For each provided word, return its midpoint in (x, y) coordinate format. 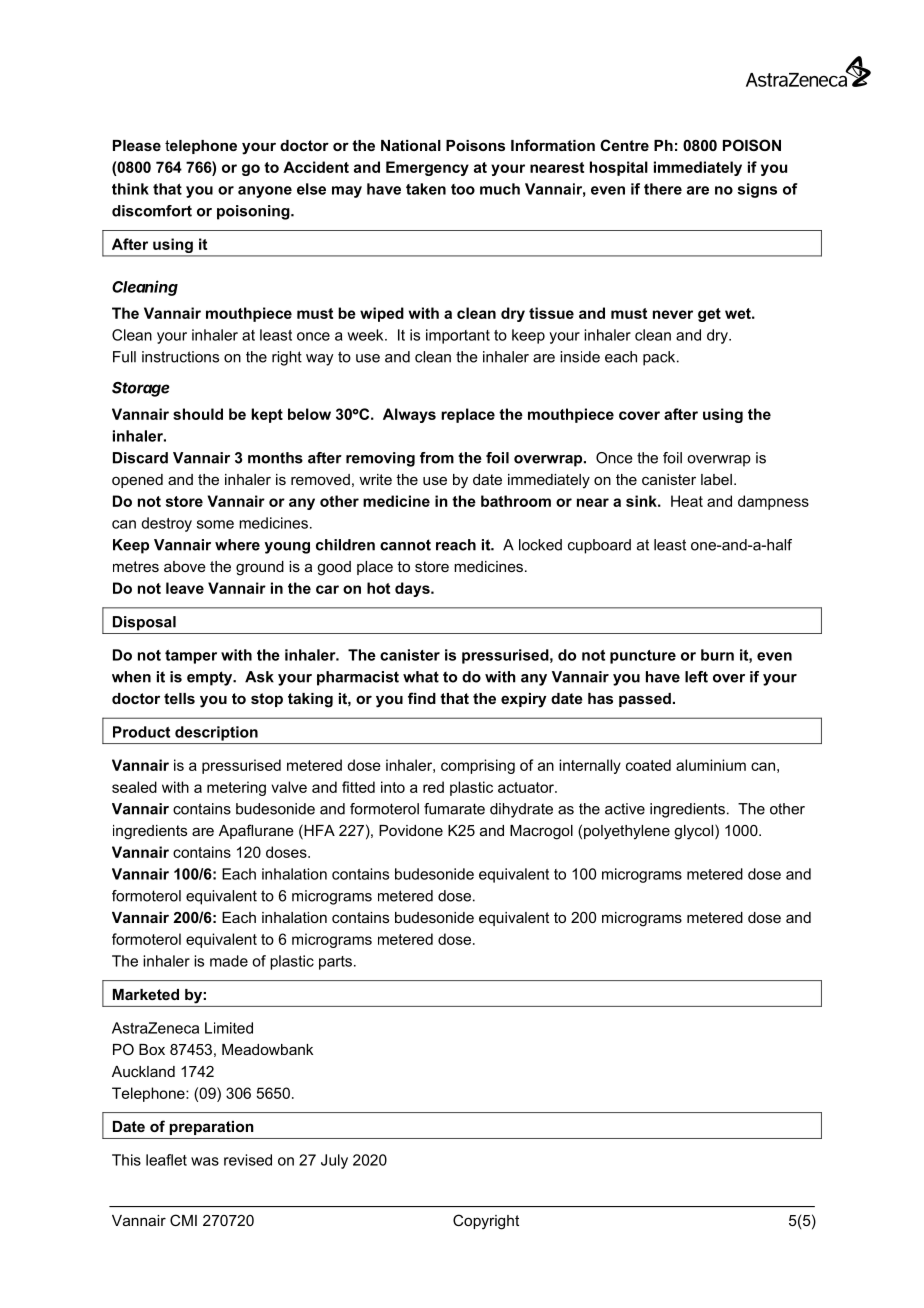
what (421, 677)
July (334, 1161)
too (463, 189)
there (663, 189)
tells (179, 698)
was (205, 1161)
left (696, 677)
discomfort (152, 211)
